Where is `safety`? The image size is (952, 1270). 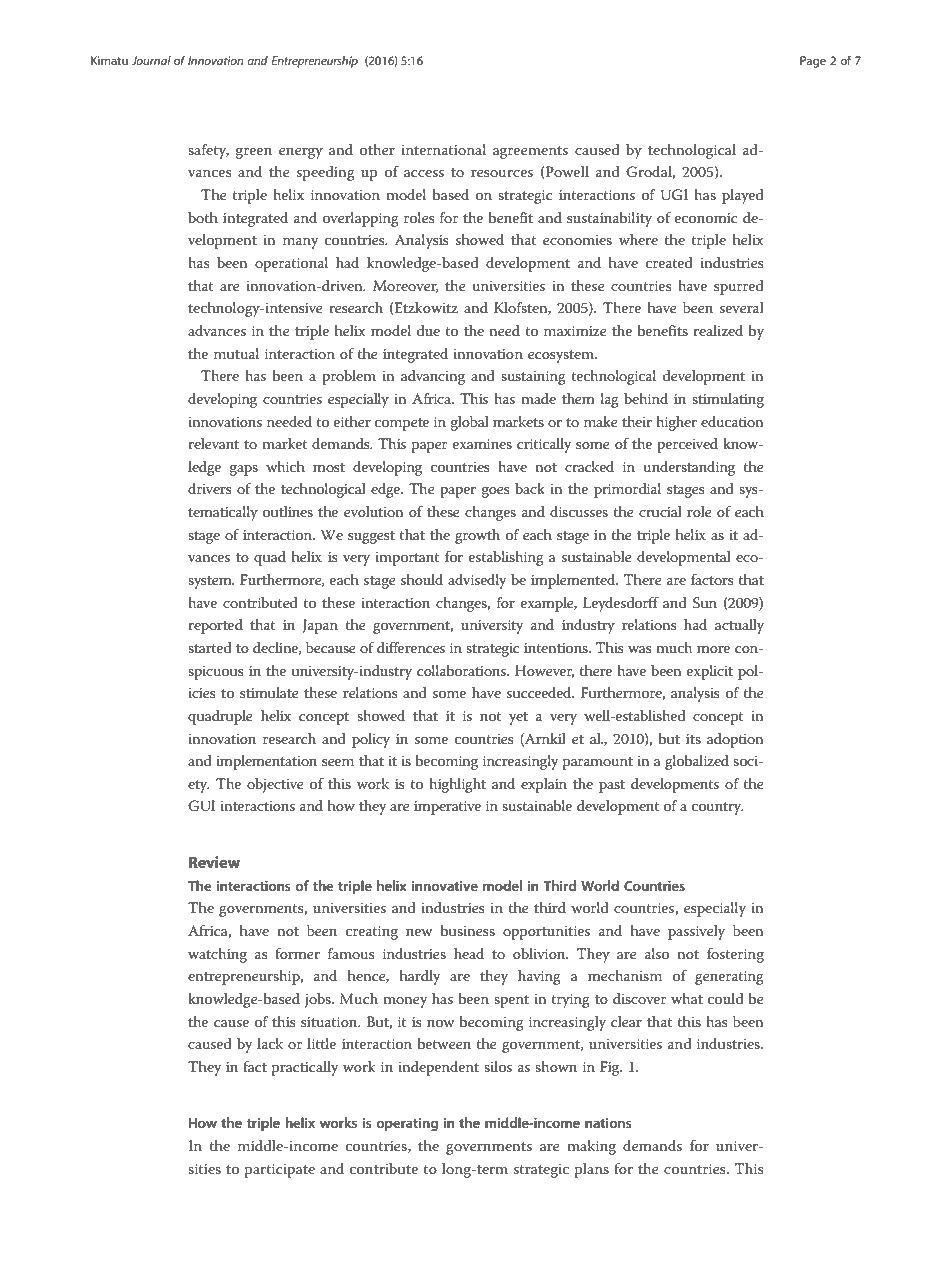 safety is located at coordinates (208, 151).
